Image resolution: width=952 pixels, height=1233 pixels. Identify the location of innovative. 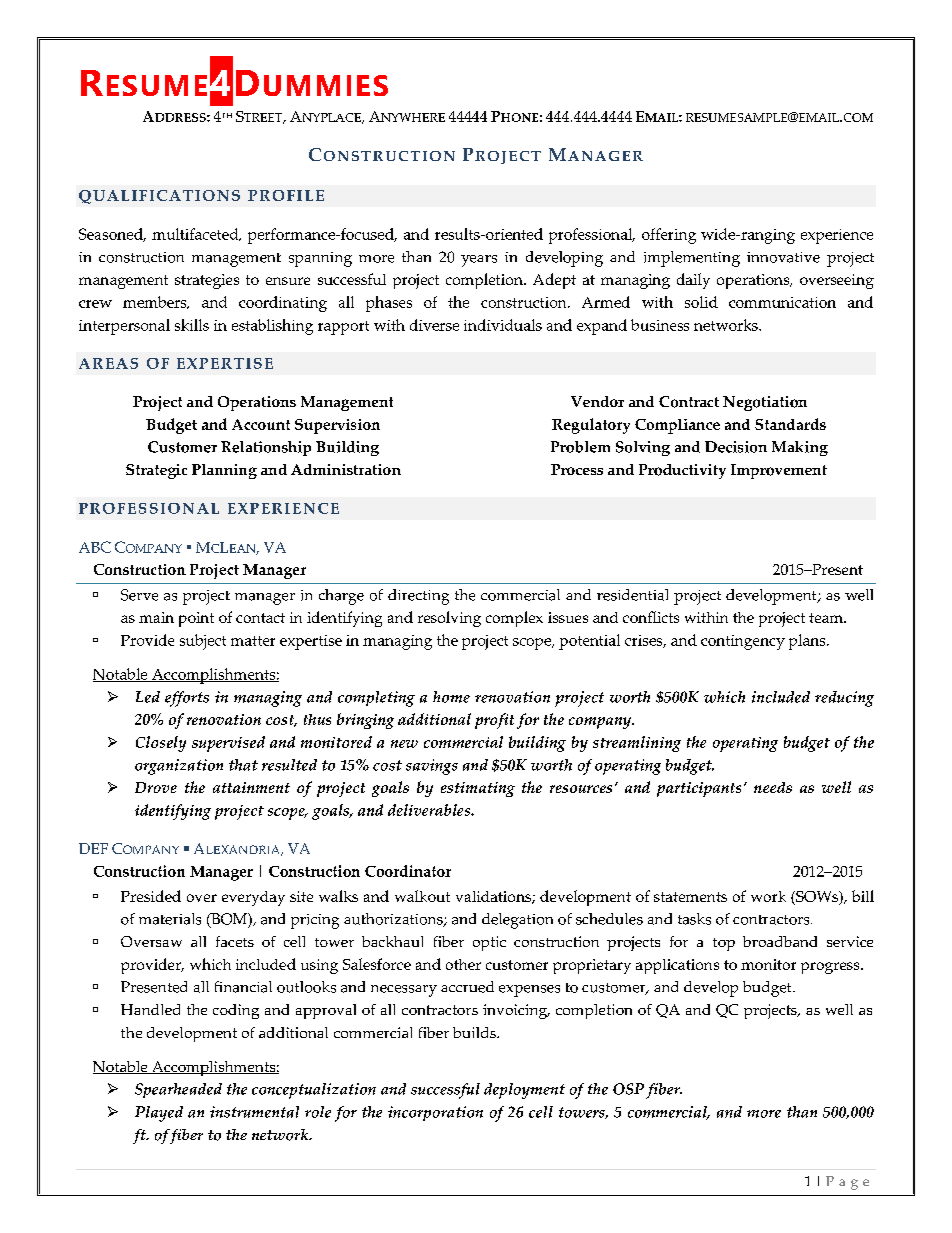
(783, 257).
